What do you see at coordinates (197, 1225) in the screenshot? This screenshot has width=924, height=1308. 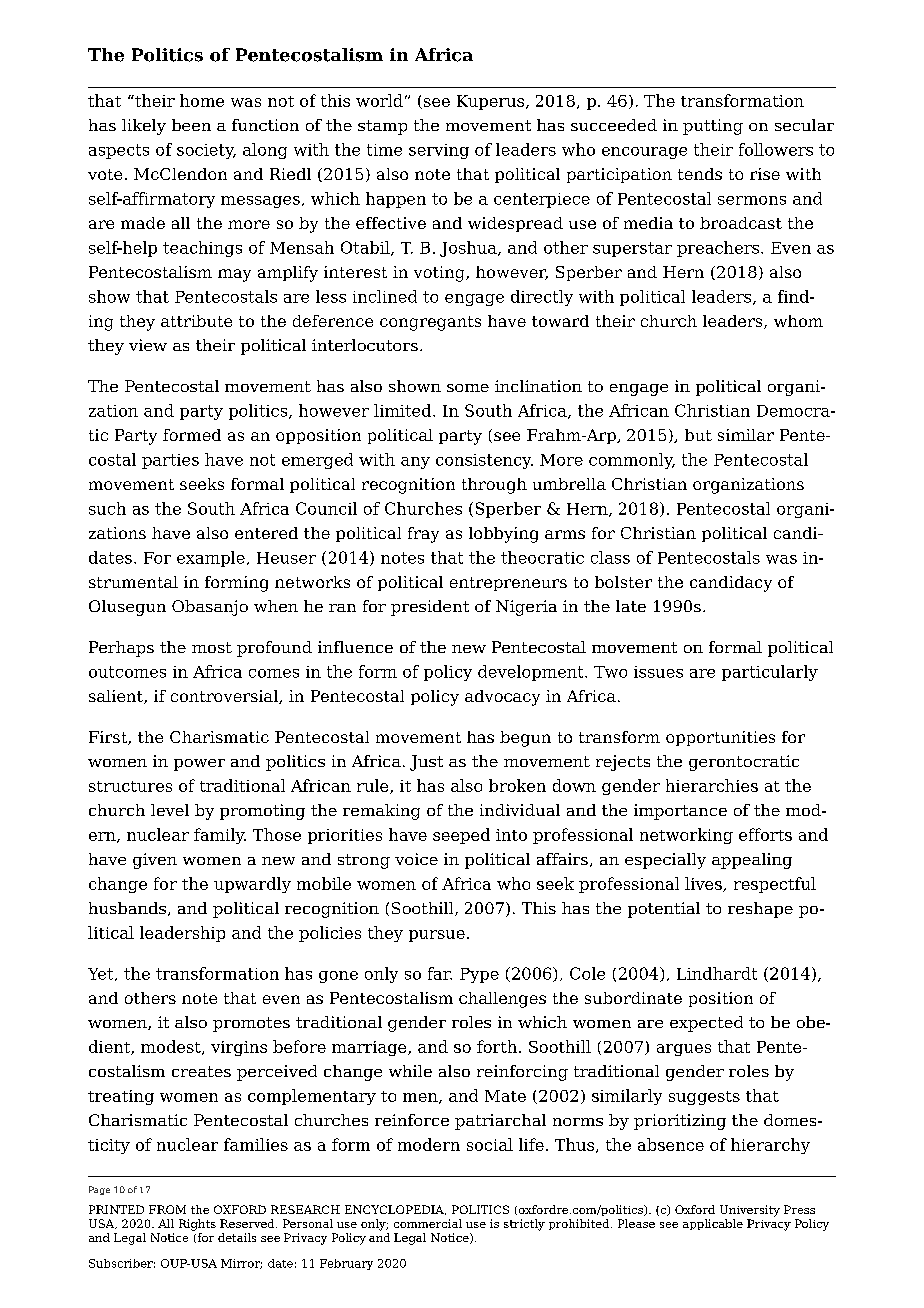 I see `Rights` at bounding box center [197, 1225].
